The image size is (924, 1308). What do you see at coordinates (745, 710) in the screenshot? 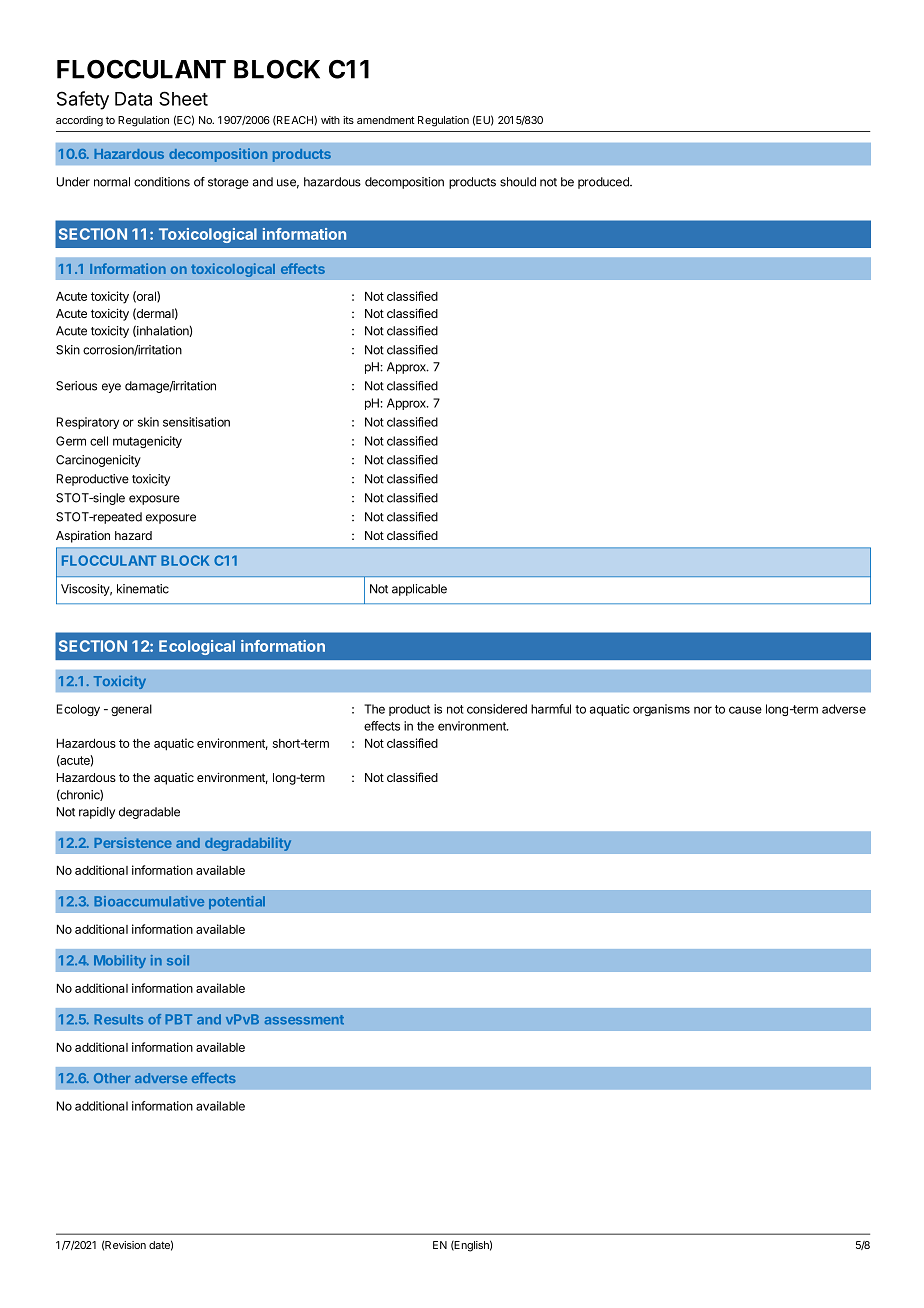
I see `cause` at bounding box center [745, 710].
